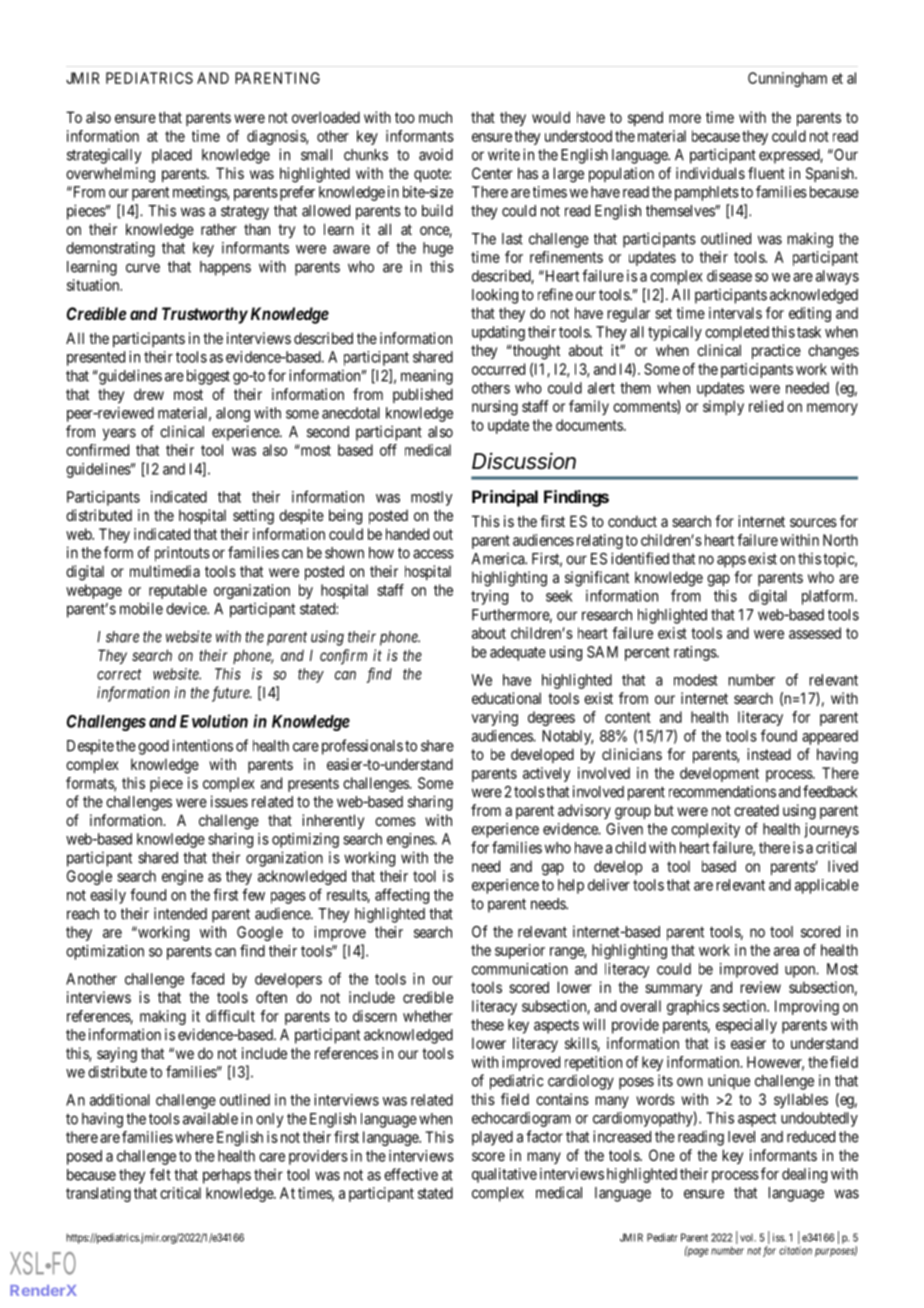 This page has height=1308, width=924. What do you see at coordinates (505, 498) in the page?
I see `Principal` at bounding box center [505, 498].
